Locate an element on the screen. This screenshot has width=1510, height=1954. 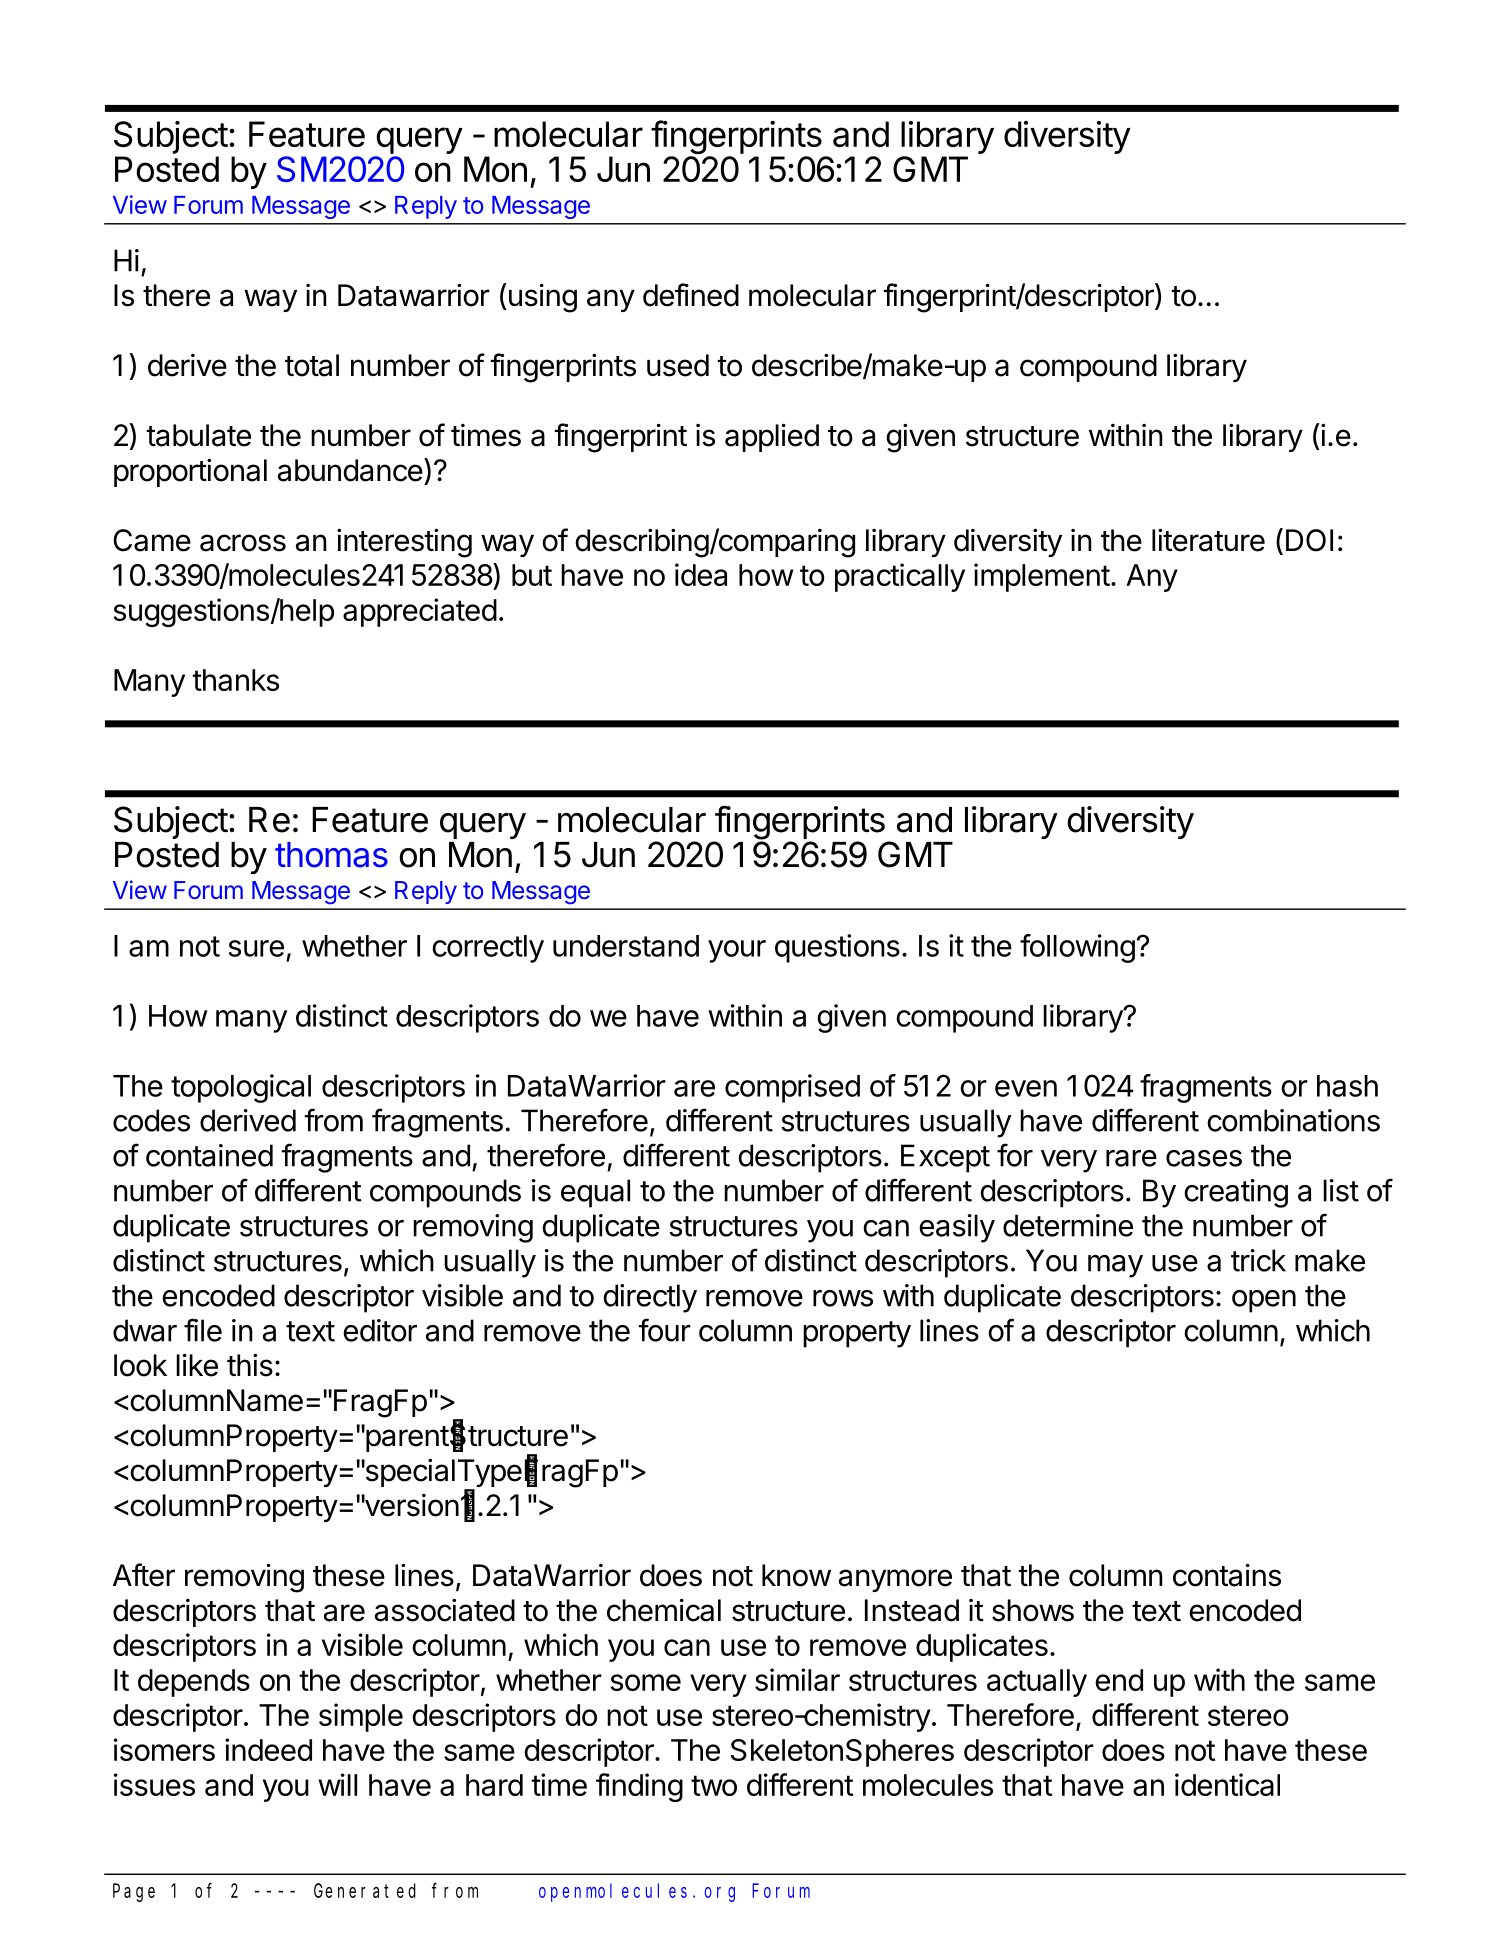
idea is located at coordinates (701, 574).
